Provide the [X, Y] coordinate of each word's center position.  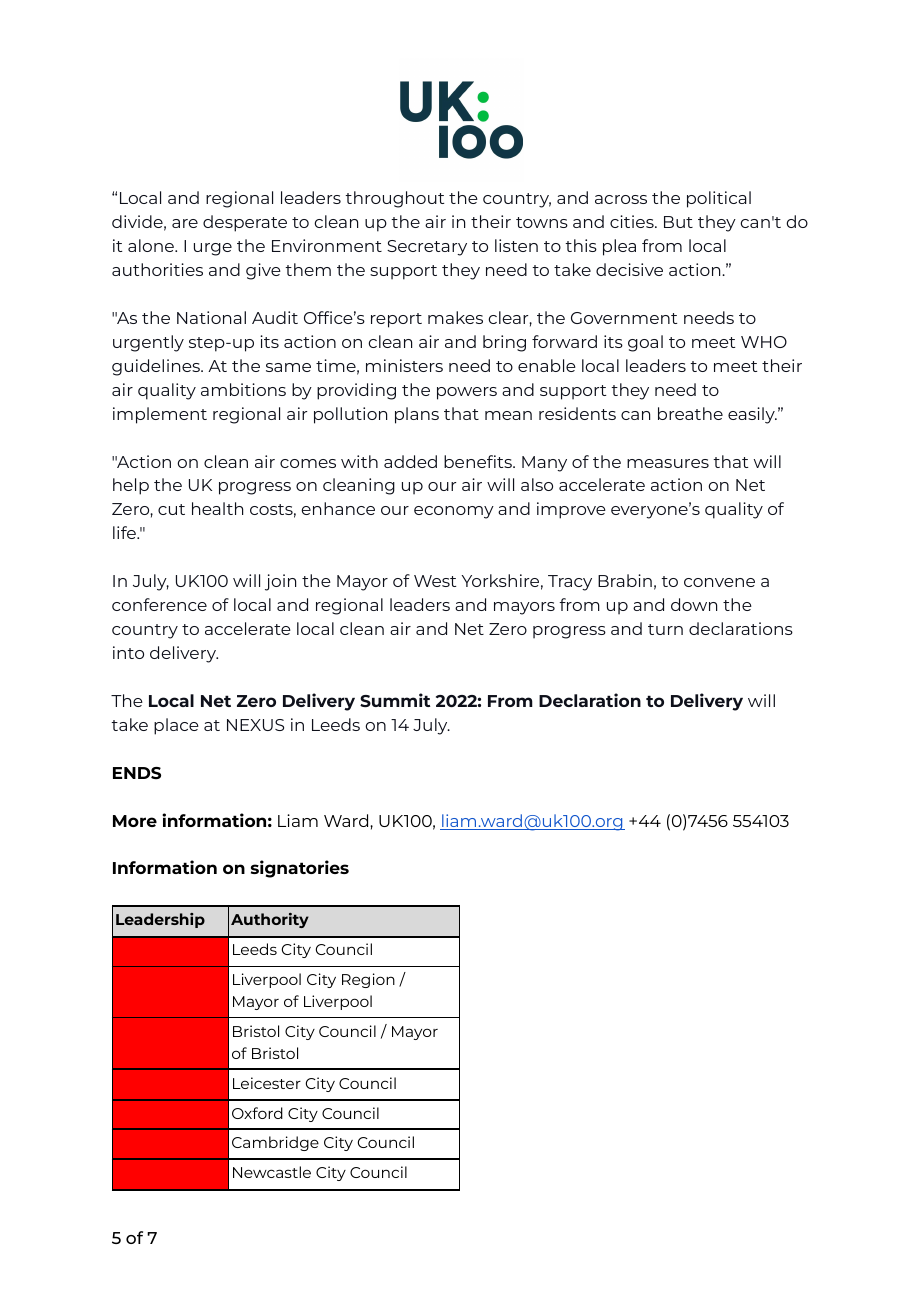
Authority [270, 920]
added [410, 461]
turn [665, 629]
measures [668, 463]
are [185, 223]
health [217, 508]
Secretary [427, 248]
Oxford [257, 1113]
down [694, 604]
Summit [395, 700]
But [678, 222]
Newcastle [272, 1172]
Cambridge [275, 1143]
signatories [300, 869]
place [176, 726]
